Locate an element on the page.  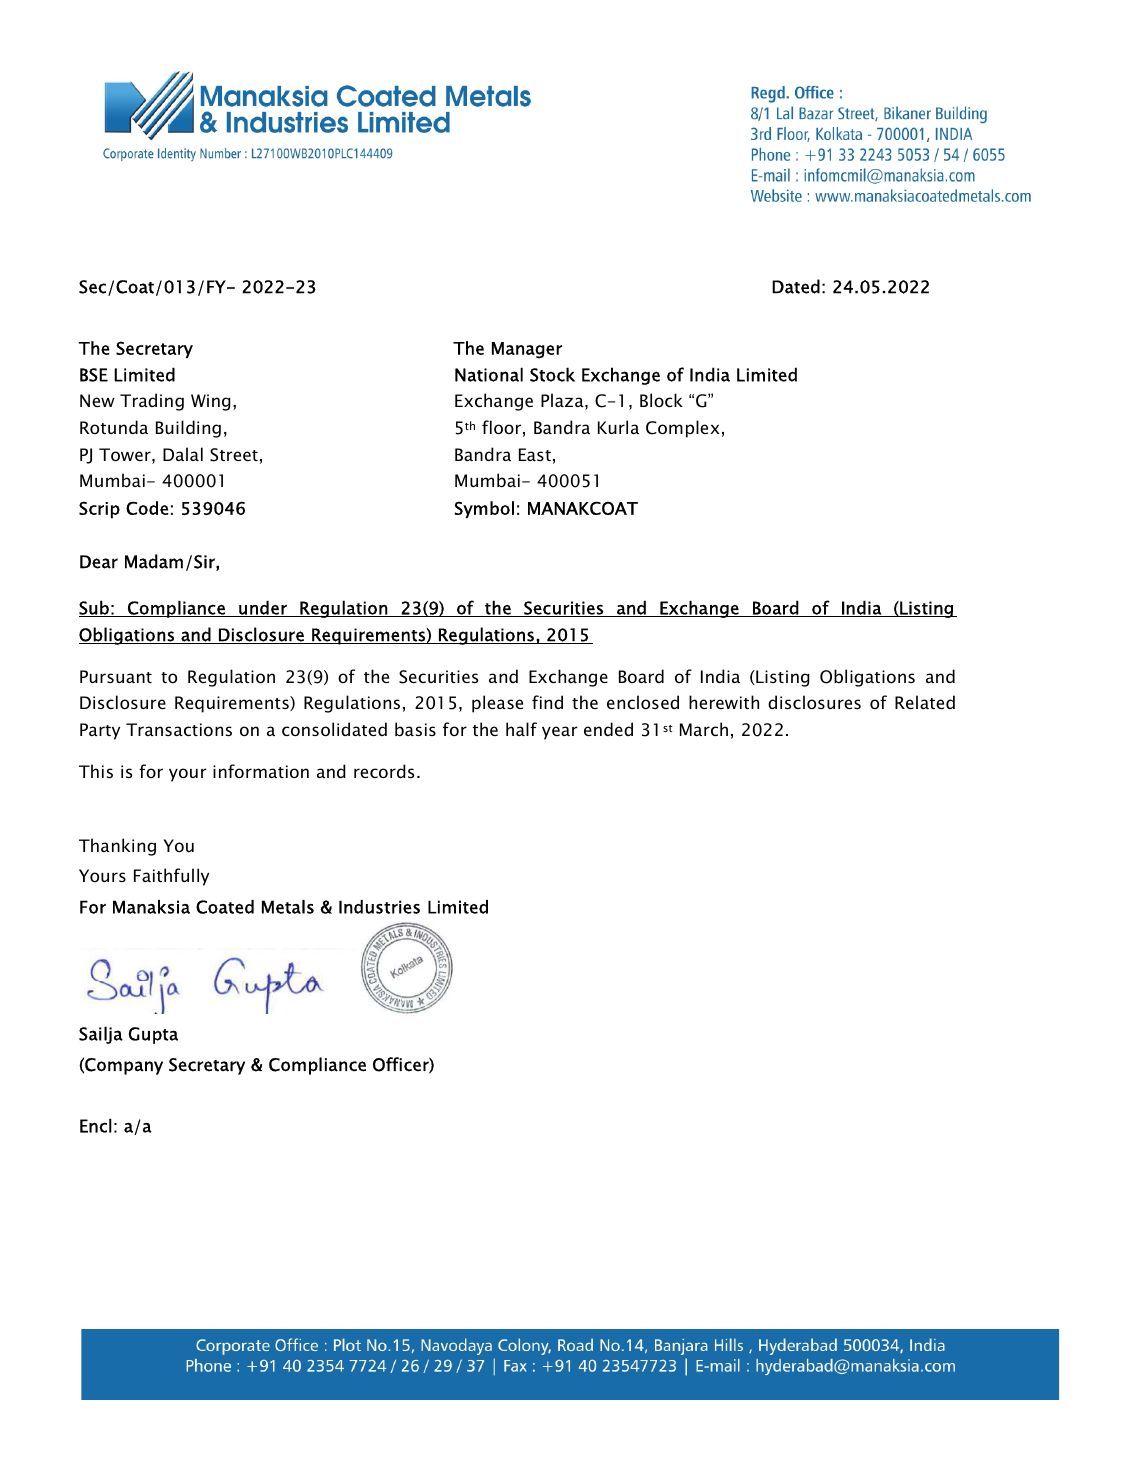
Metals is located at coordinates (288, 907).
